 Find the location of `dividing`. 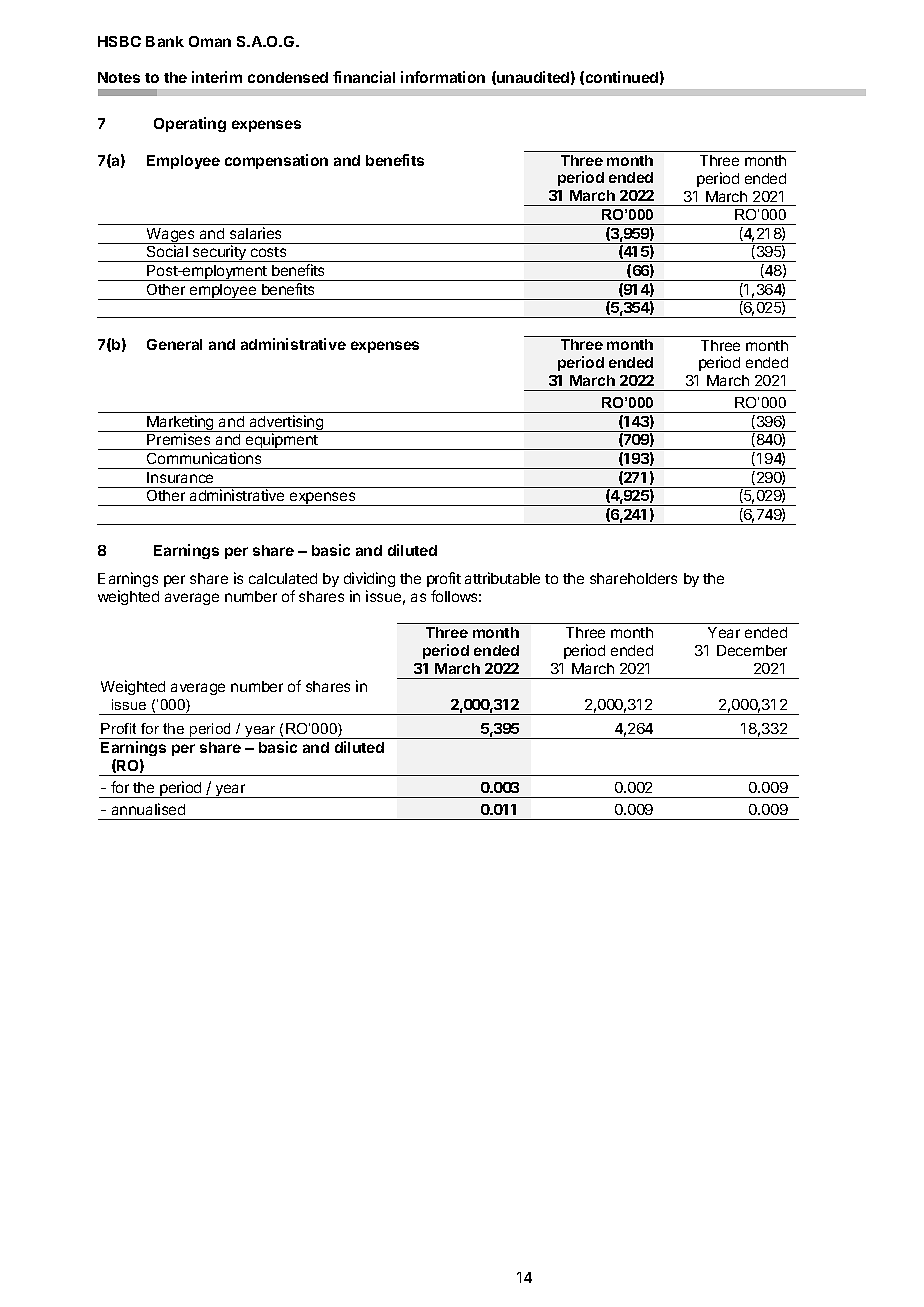

dividing is located at coordinates (369, 579).
